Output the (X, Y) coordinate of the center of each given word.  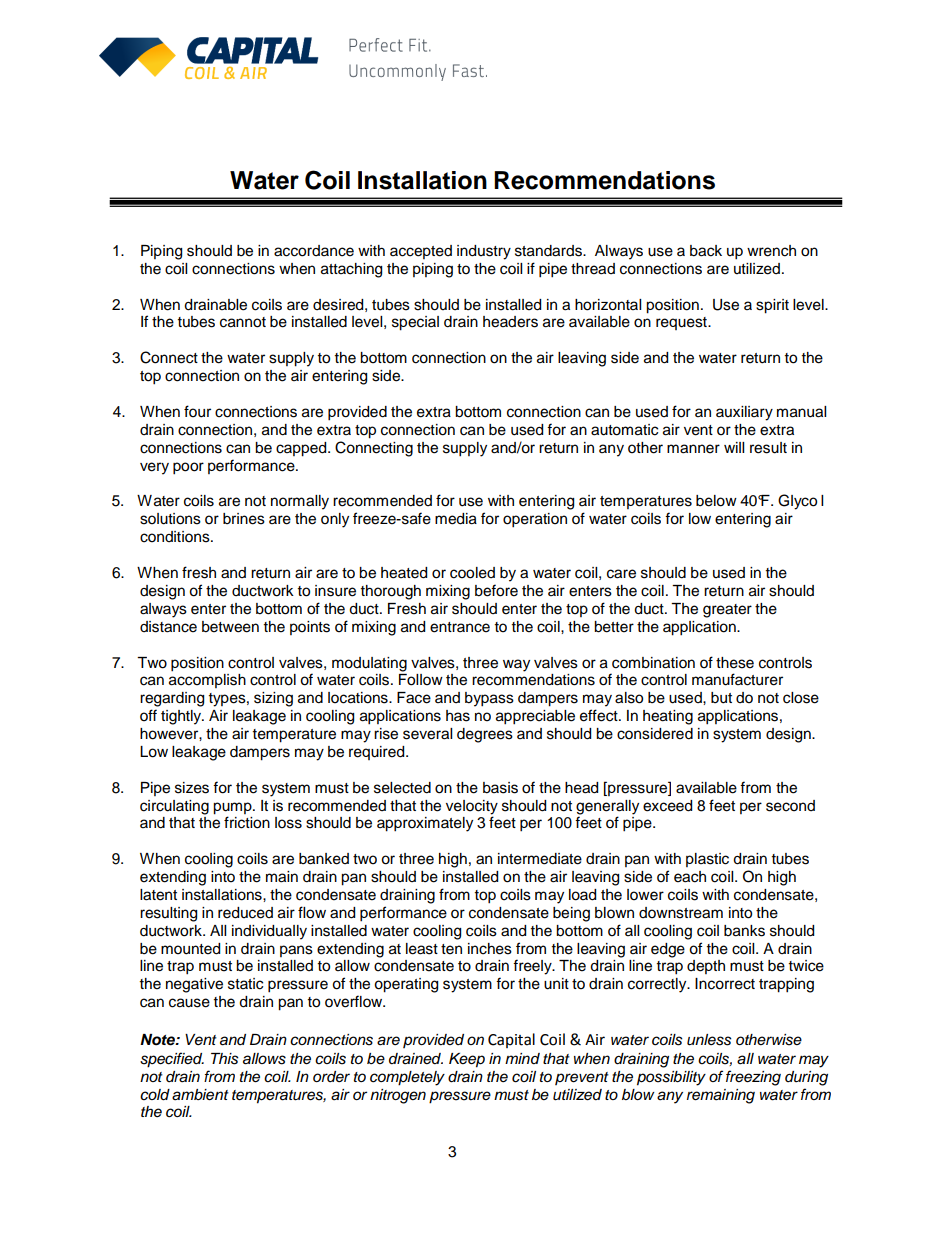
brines (244, 519)
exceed (667, 806)
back (706, 251)
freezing (753, 1078)
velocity (472, 807)
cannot (243, 322)
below (716, 501)
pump (233, 808)
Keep (467, 1060)
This (225, 1059)
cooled (472, 573)
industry (484, 252)
